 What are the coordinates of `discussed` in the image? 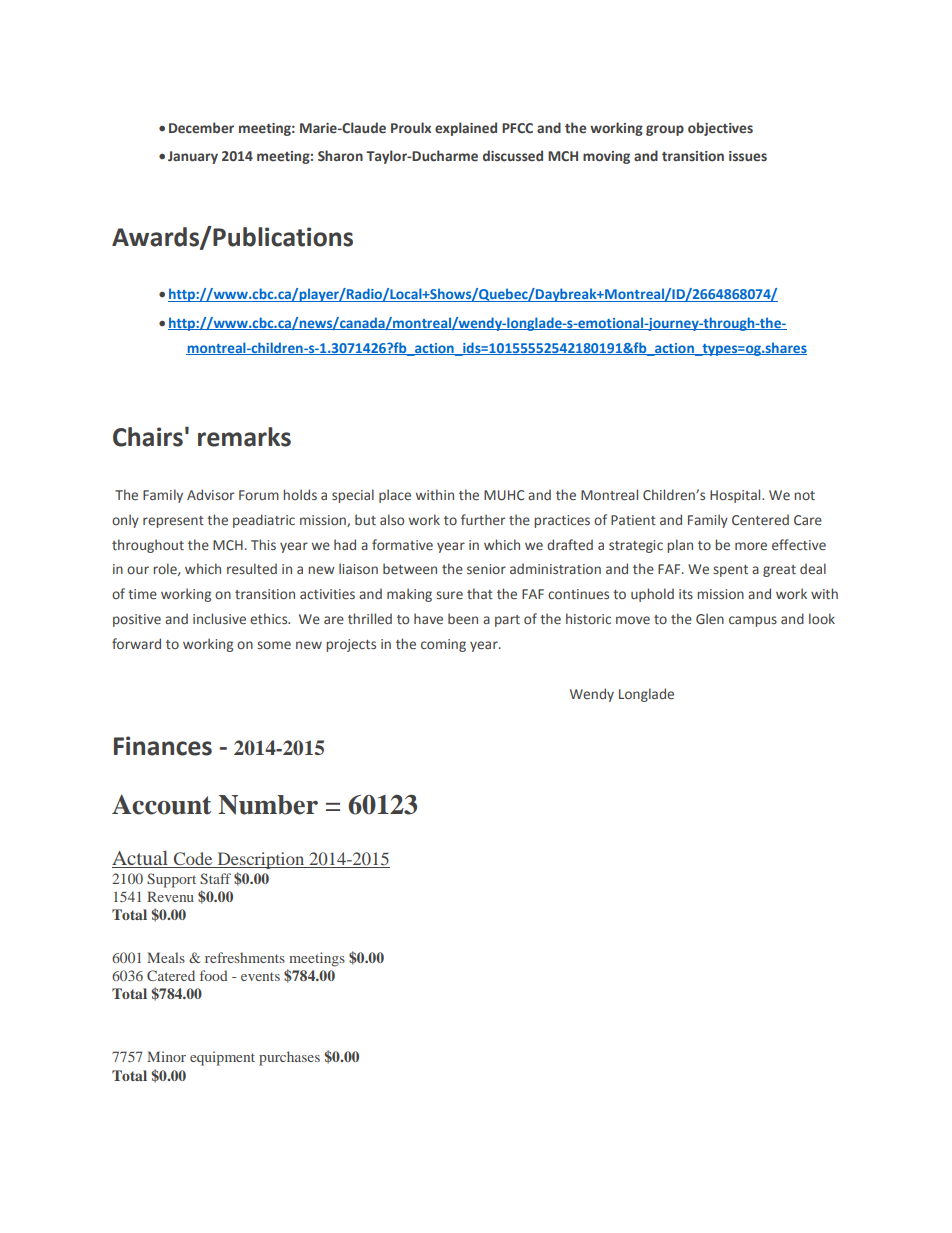 It's located at (513, 155).
